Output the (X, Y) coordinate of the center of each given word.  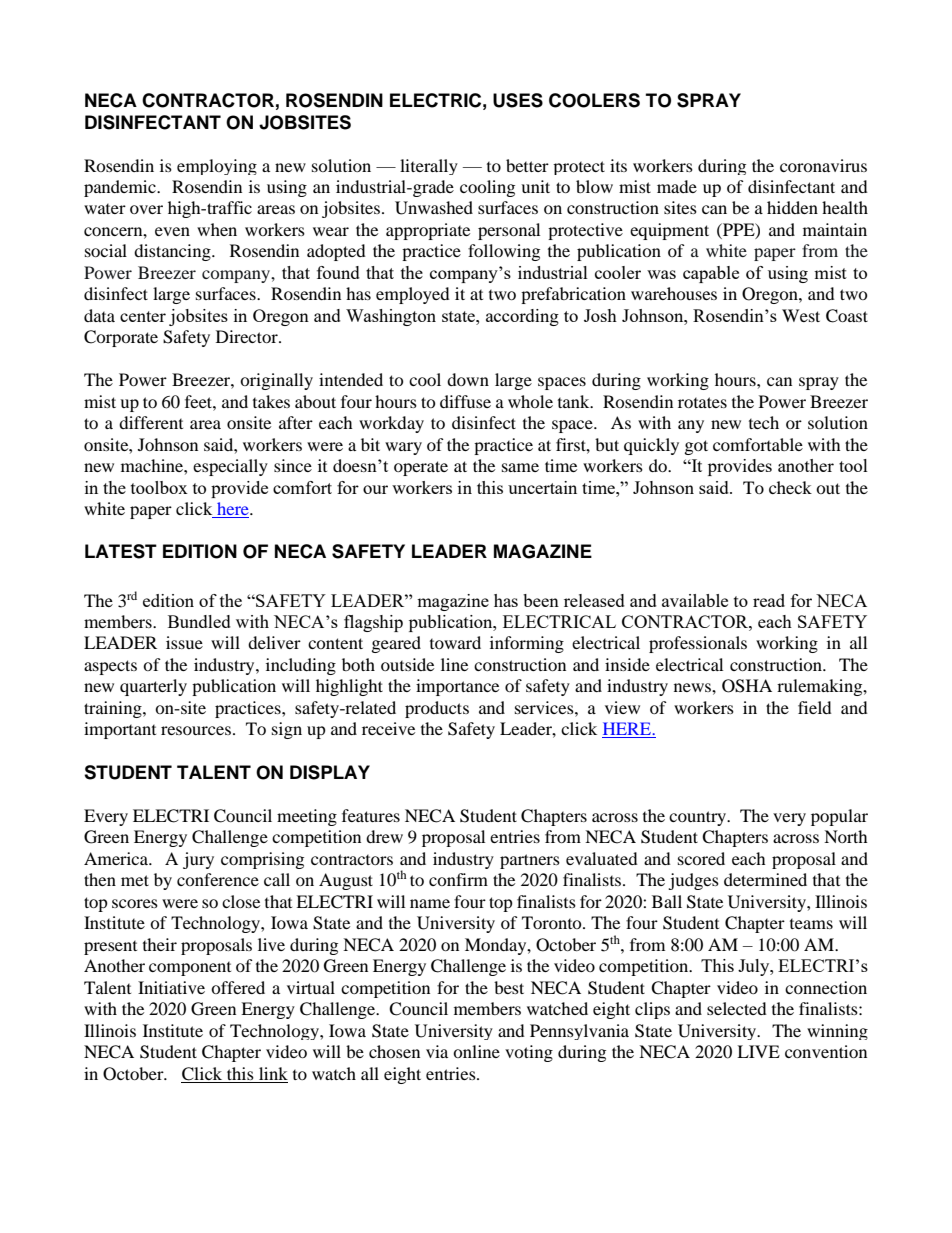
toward (455, 642)
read (769, 600)
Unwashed (434, 208)
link (273, 1073)
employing (217, 167)
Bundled (199, 621)
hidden (792, 207)
